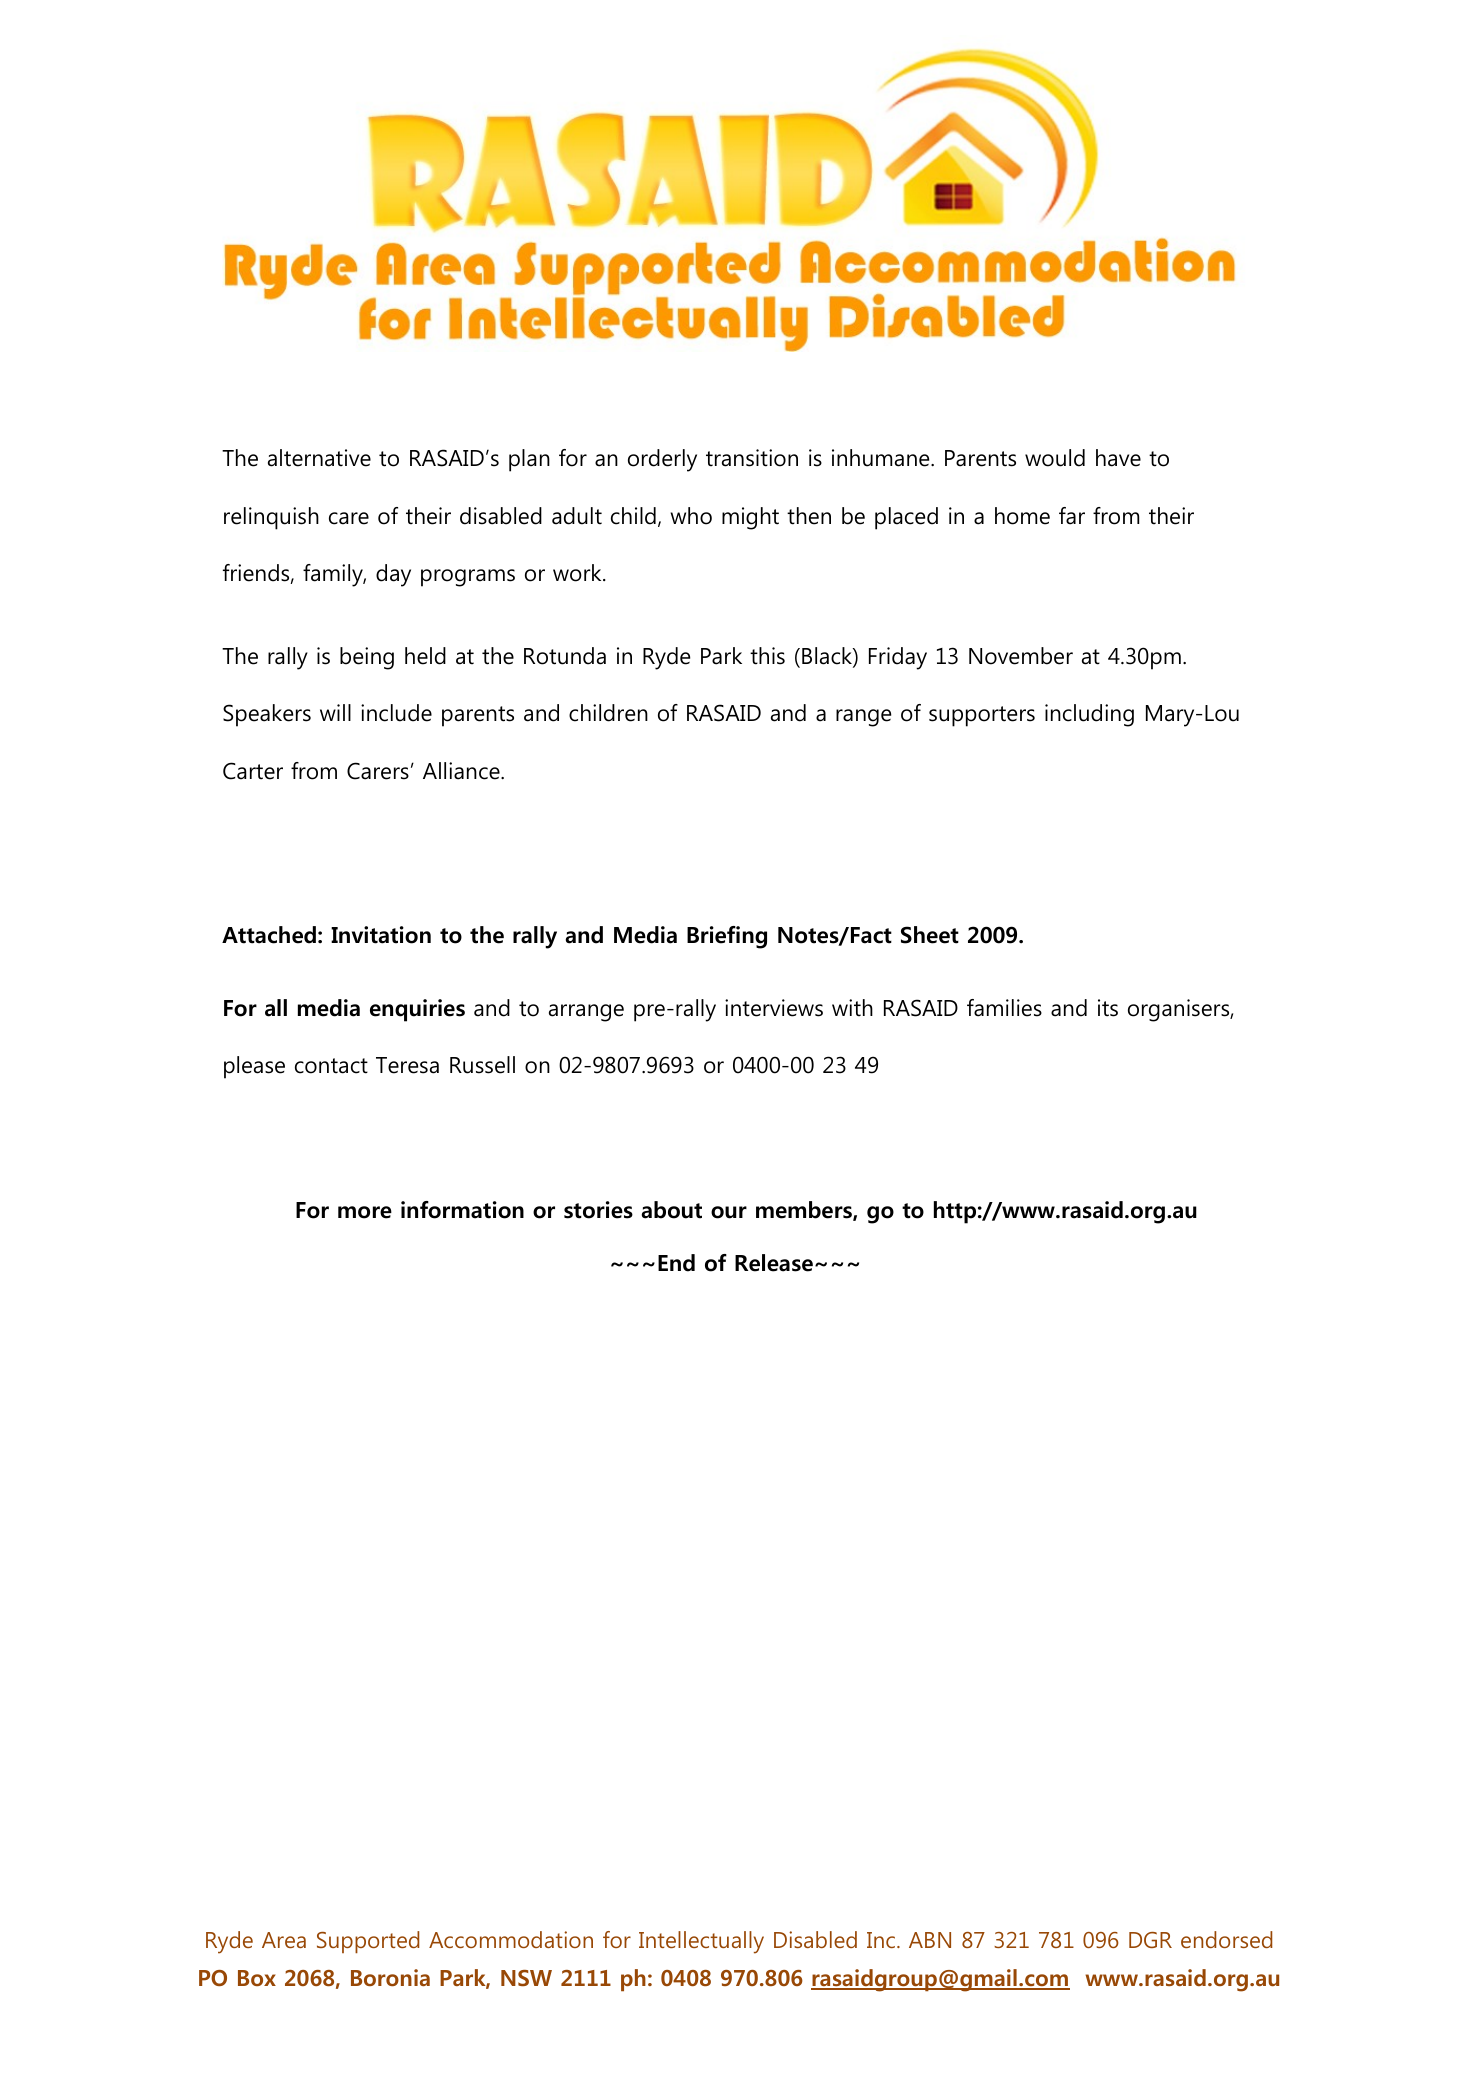 Image resolution: width=1470 pixels, height=2080 pixels. What do you see at coordinates (701, 1942) in the document?
I see `Intellectually` at bounding box center [701, 1942].
